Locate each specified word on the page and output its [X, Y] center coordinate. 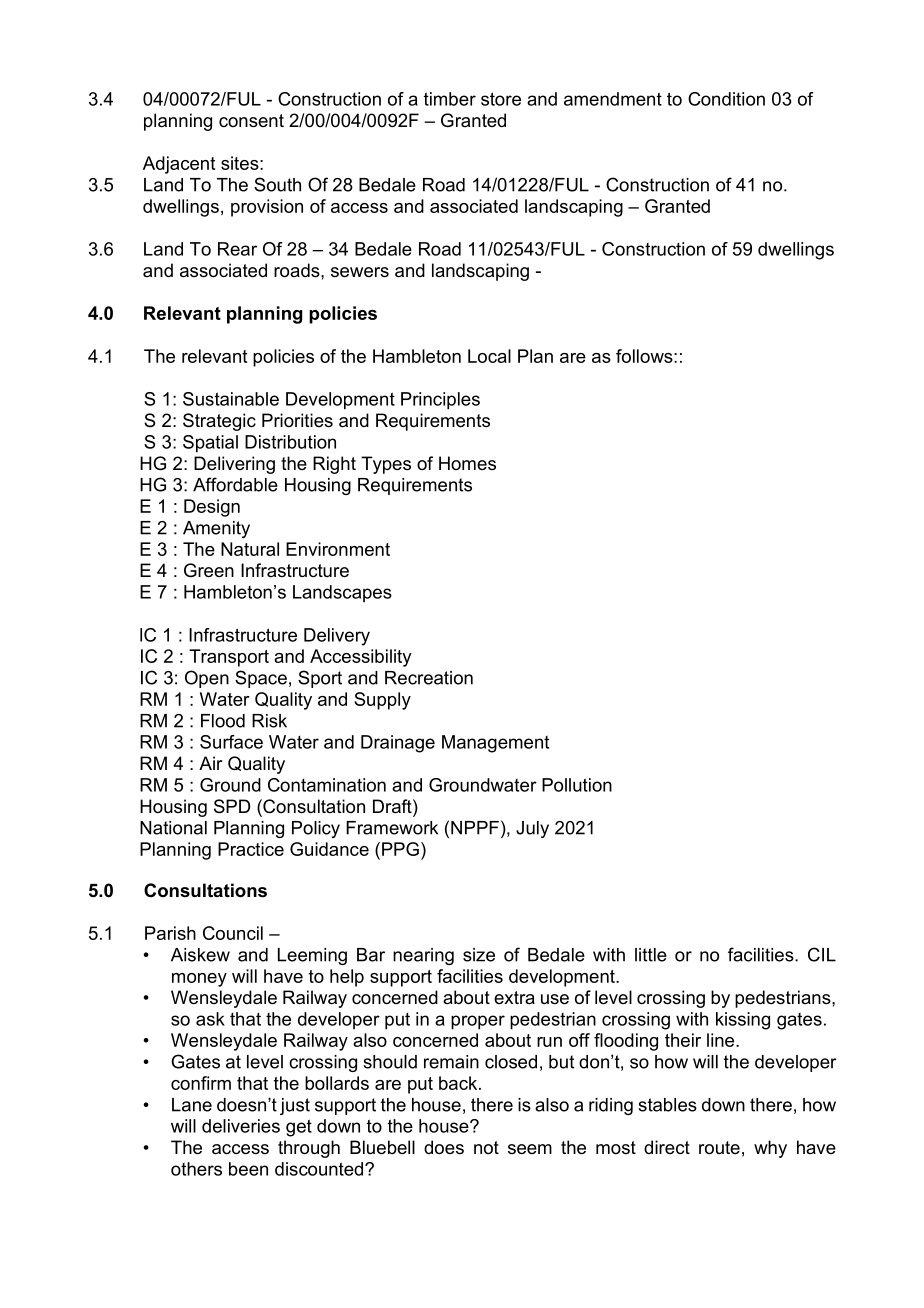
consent [251, 121]
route [719, 1147]
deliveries [241, 1126]
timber [450, 99]
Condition [726, 99]
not [486, 1147]
